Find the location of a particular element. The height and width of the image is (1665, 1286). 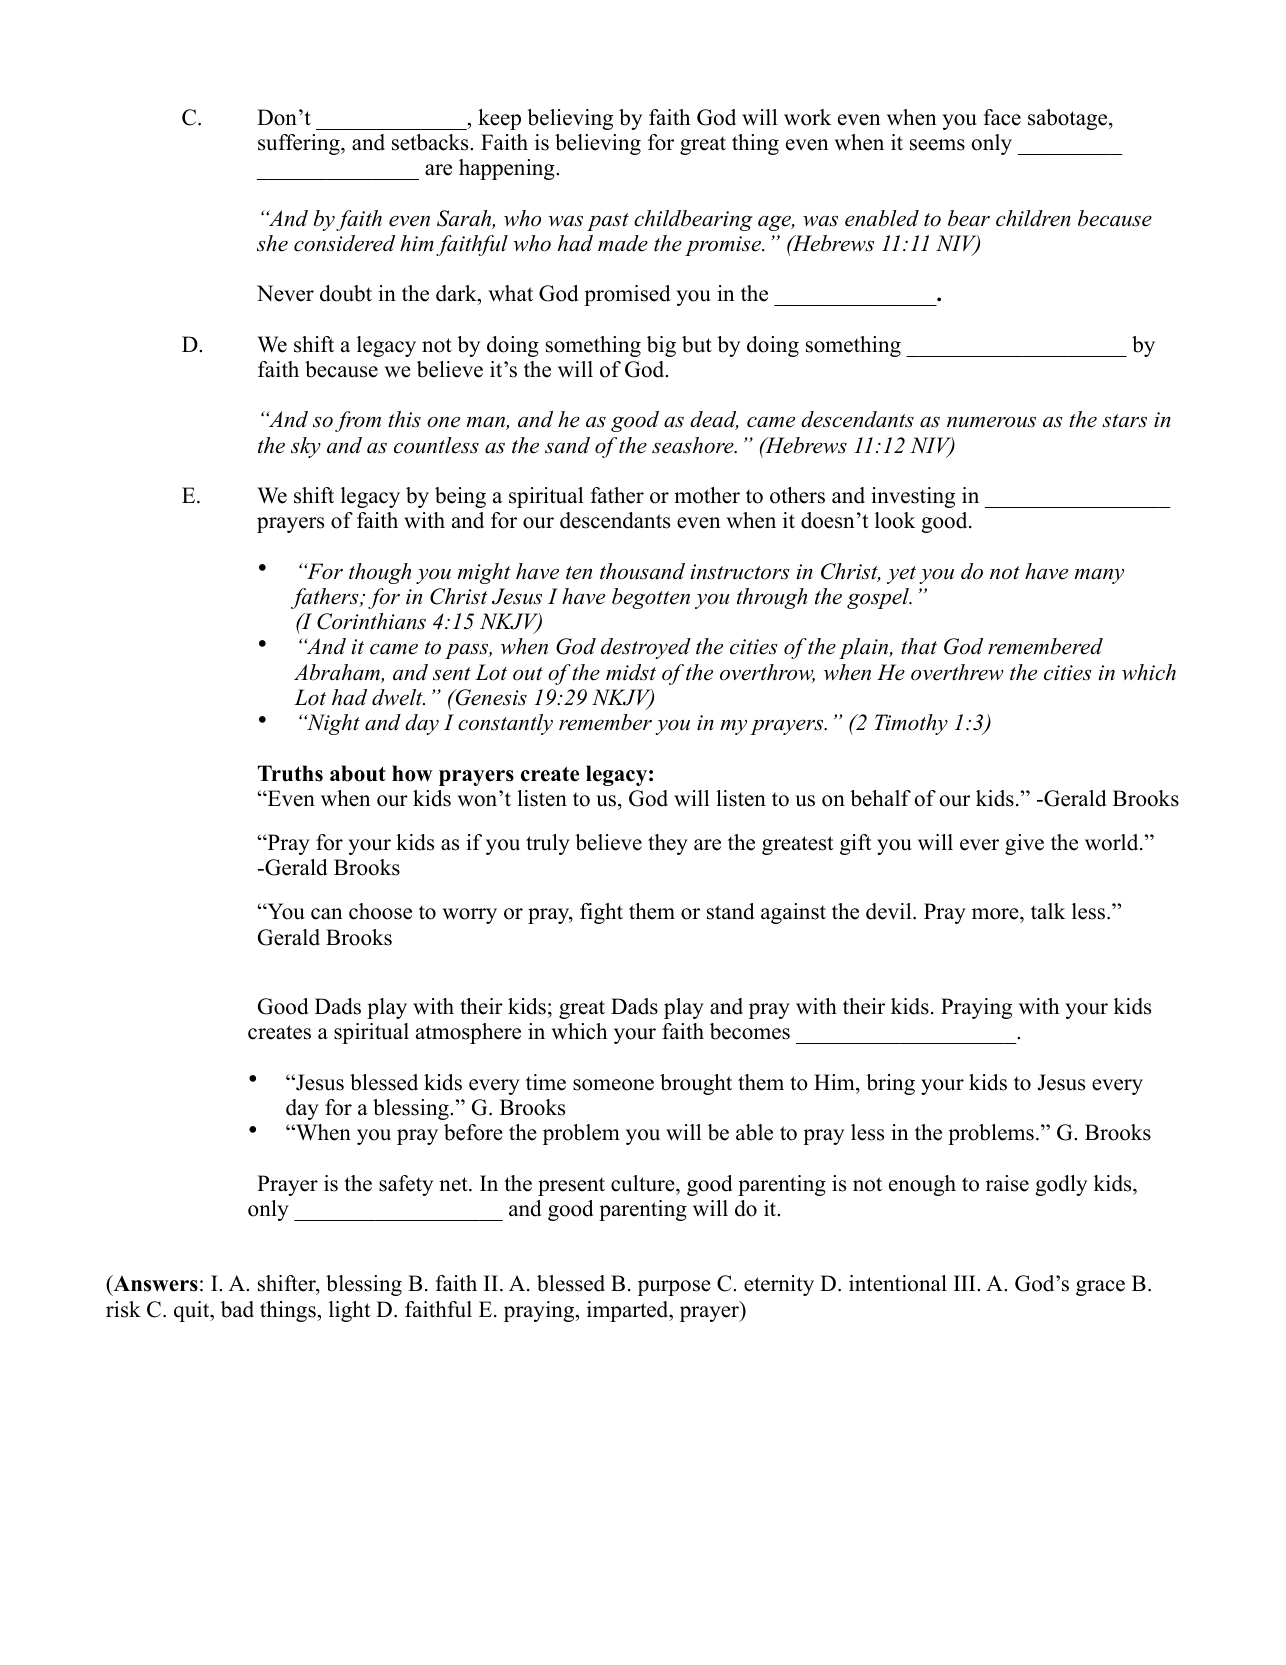

numerous is located at coordinates (991, 422).
